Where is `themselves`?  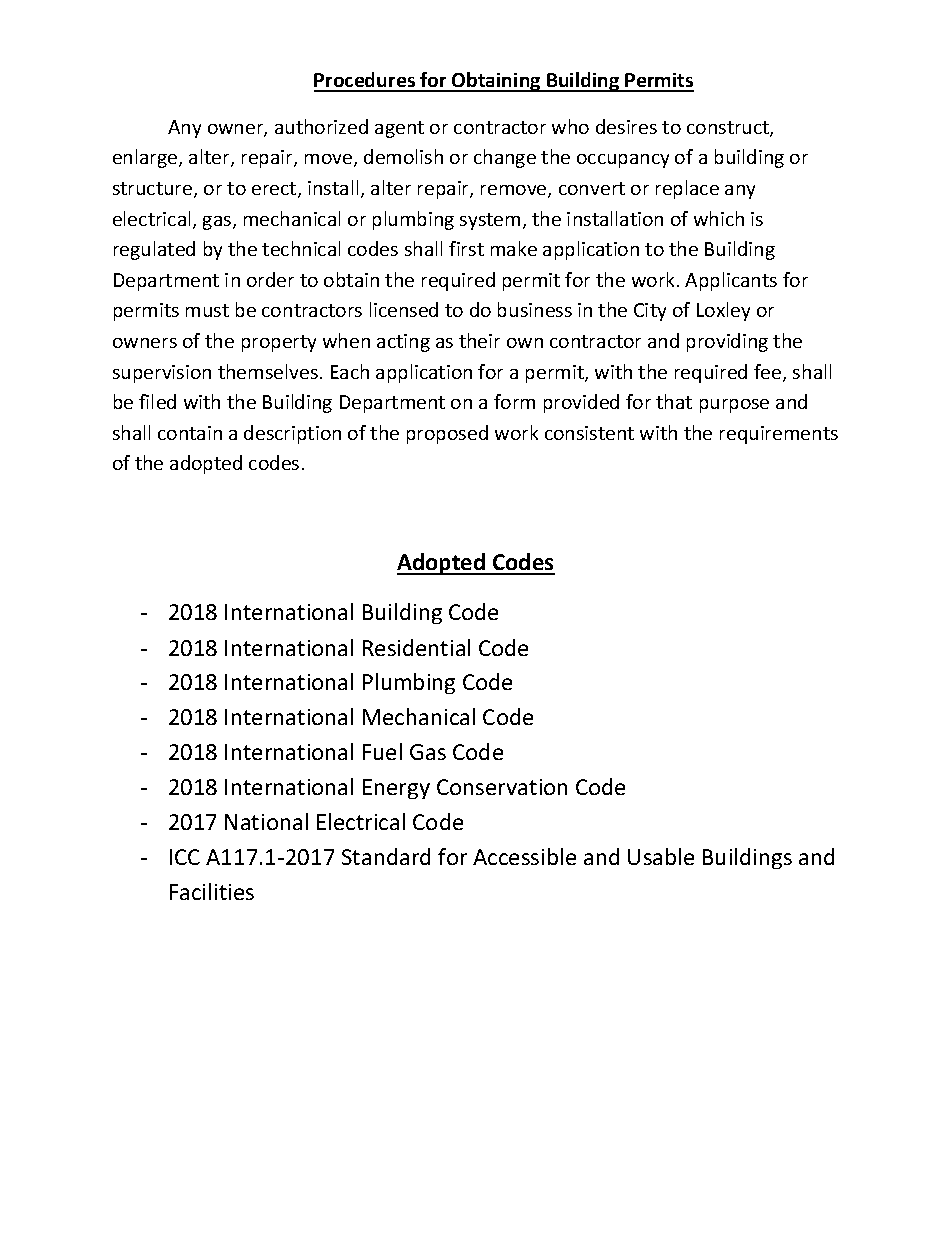
themselves is located at coordinates (268, 371).
